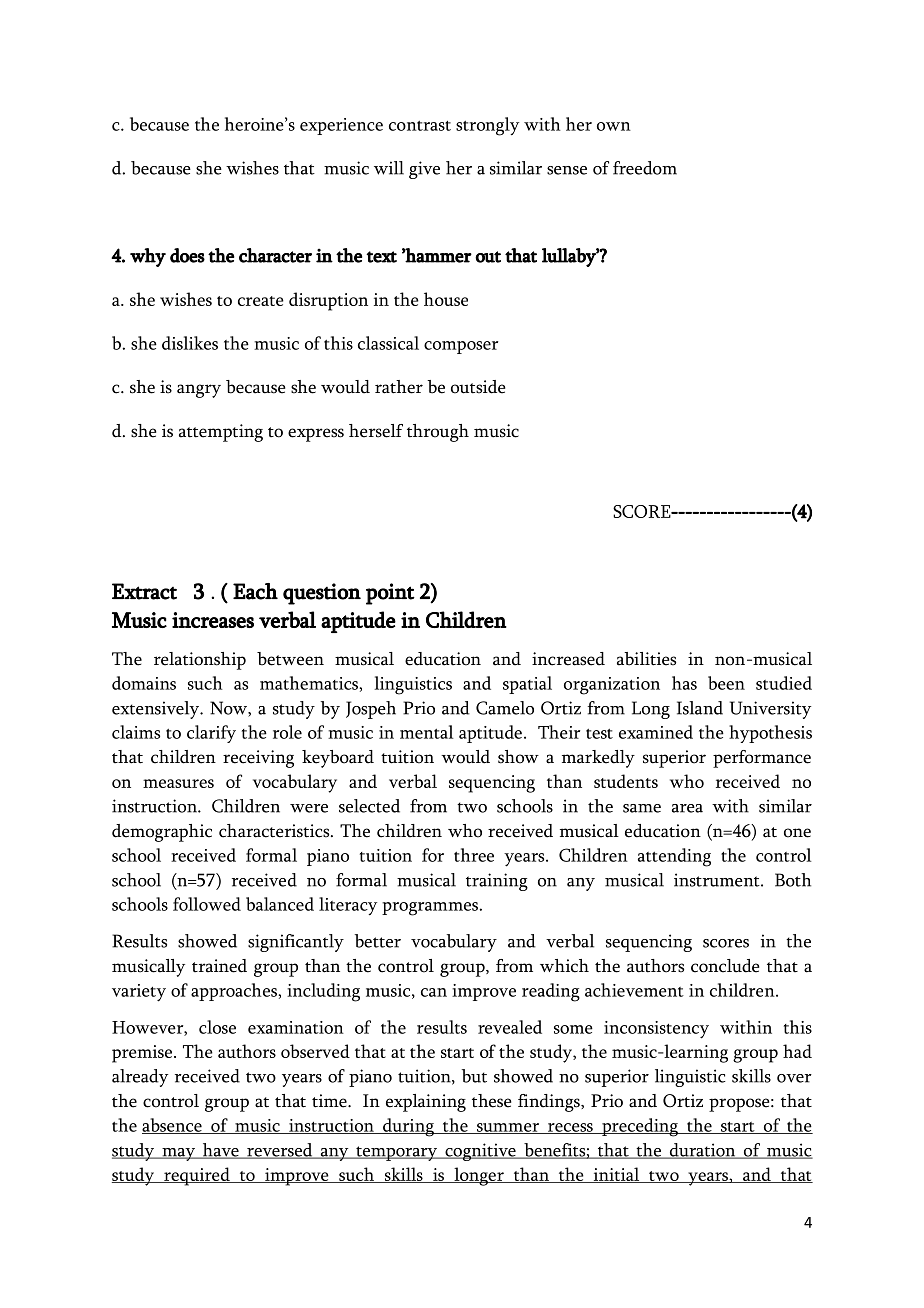 This screenshot has height=1308, width=924. What do you see at coordinates (199, 391) in the screenshot?
I see `angry` at bounding box center [199, 391].
